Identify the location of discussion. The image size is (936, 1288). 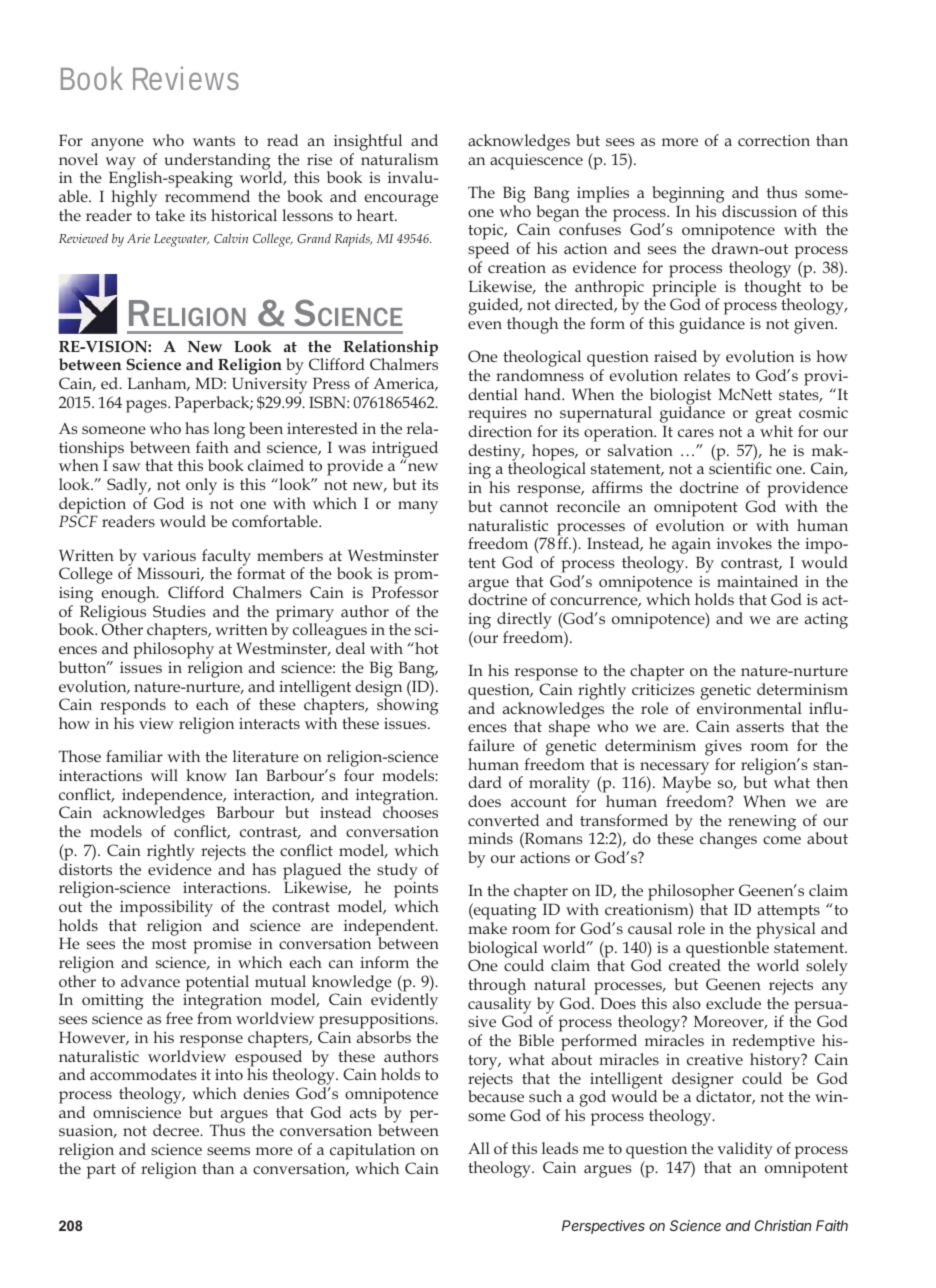
(759, 211).
